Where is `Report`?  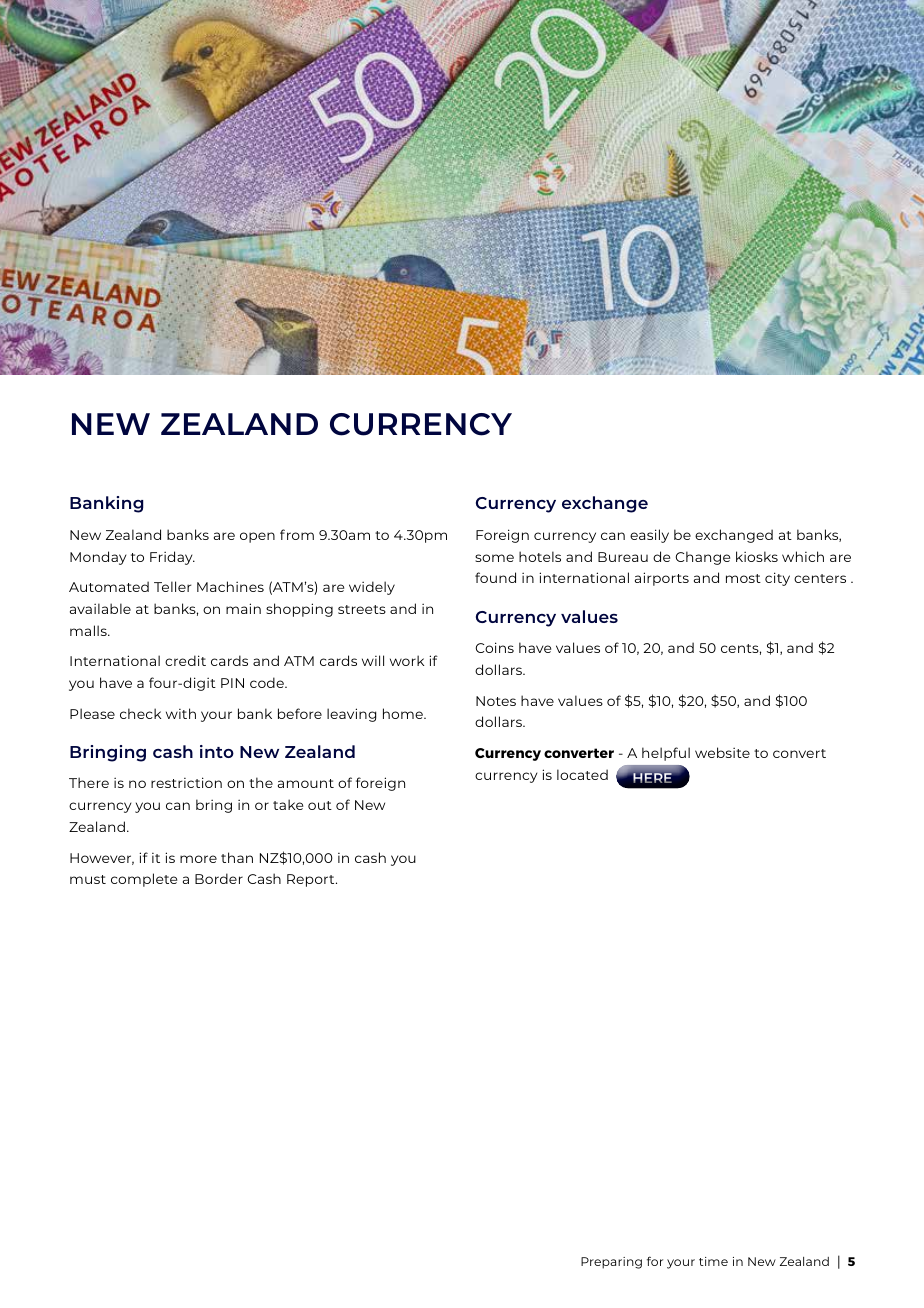
Report is located at coordinates (312, 880).
